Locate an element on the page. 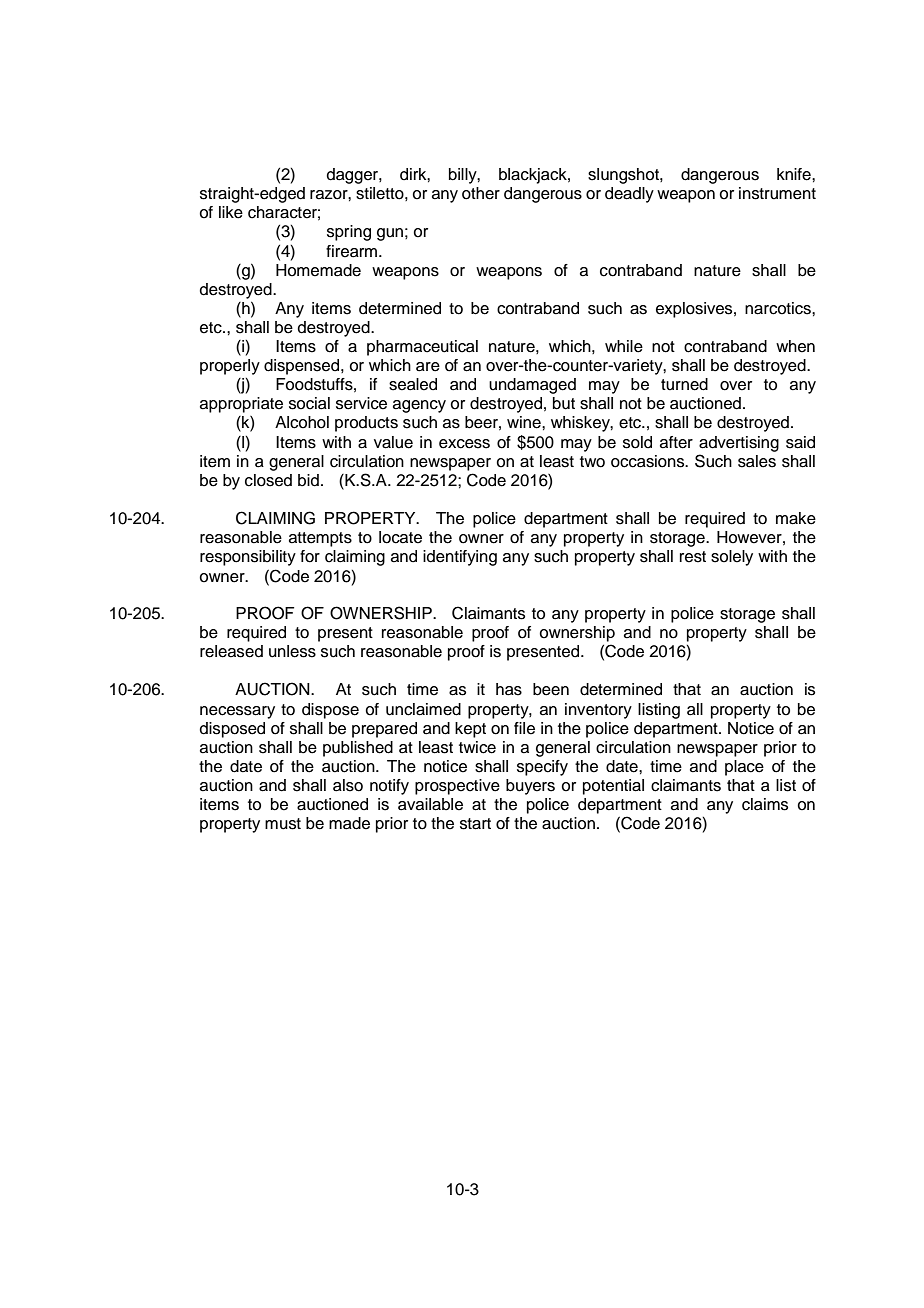 The width and height of the document is (924, 1308). like is located at coordinates (231, 212).
